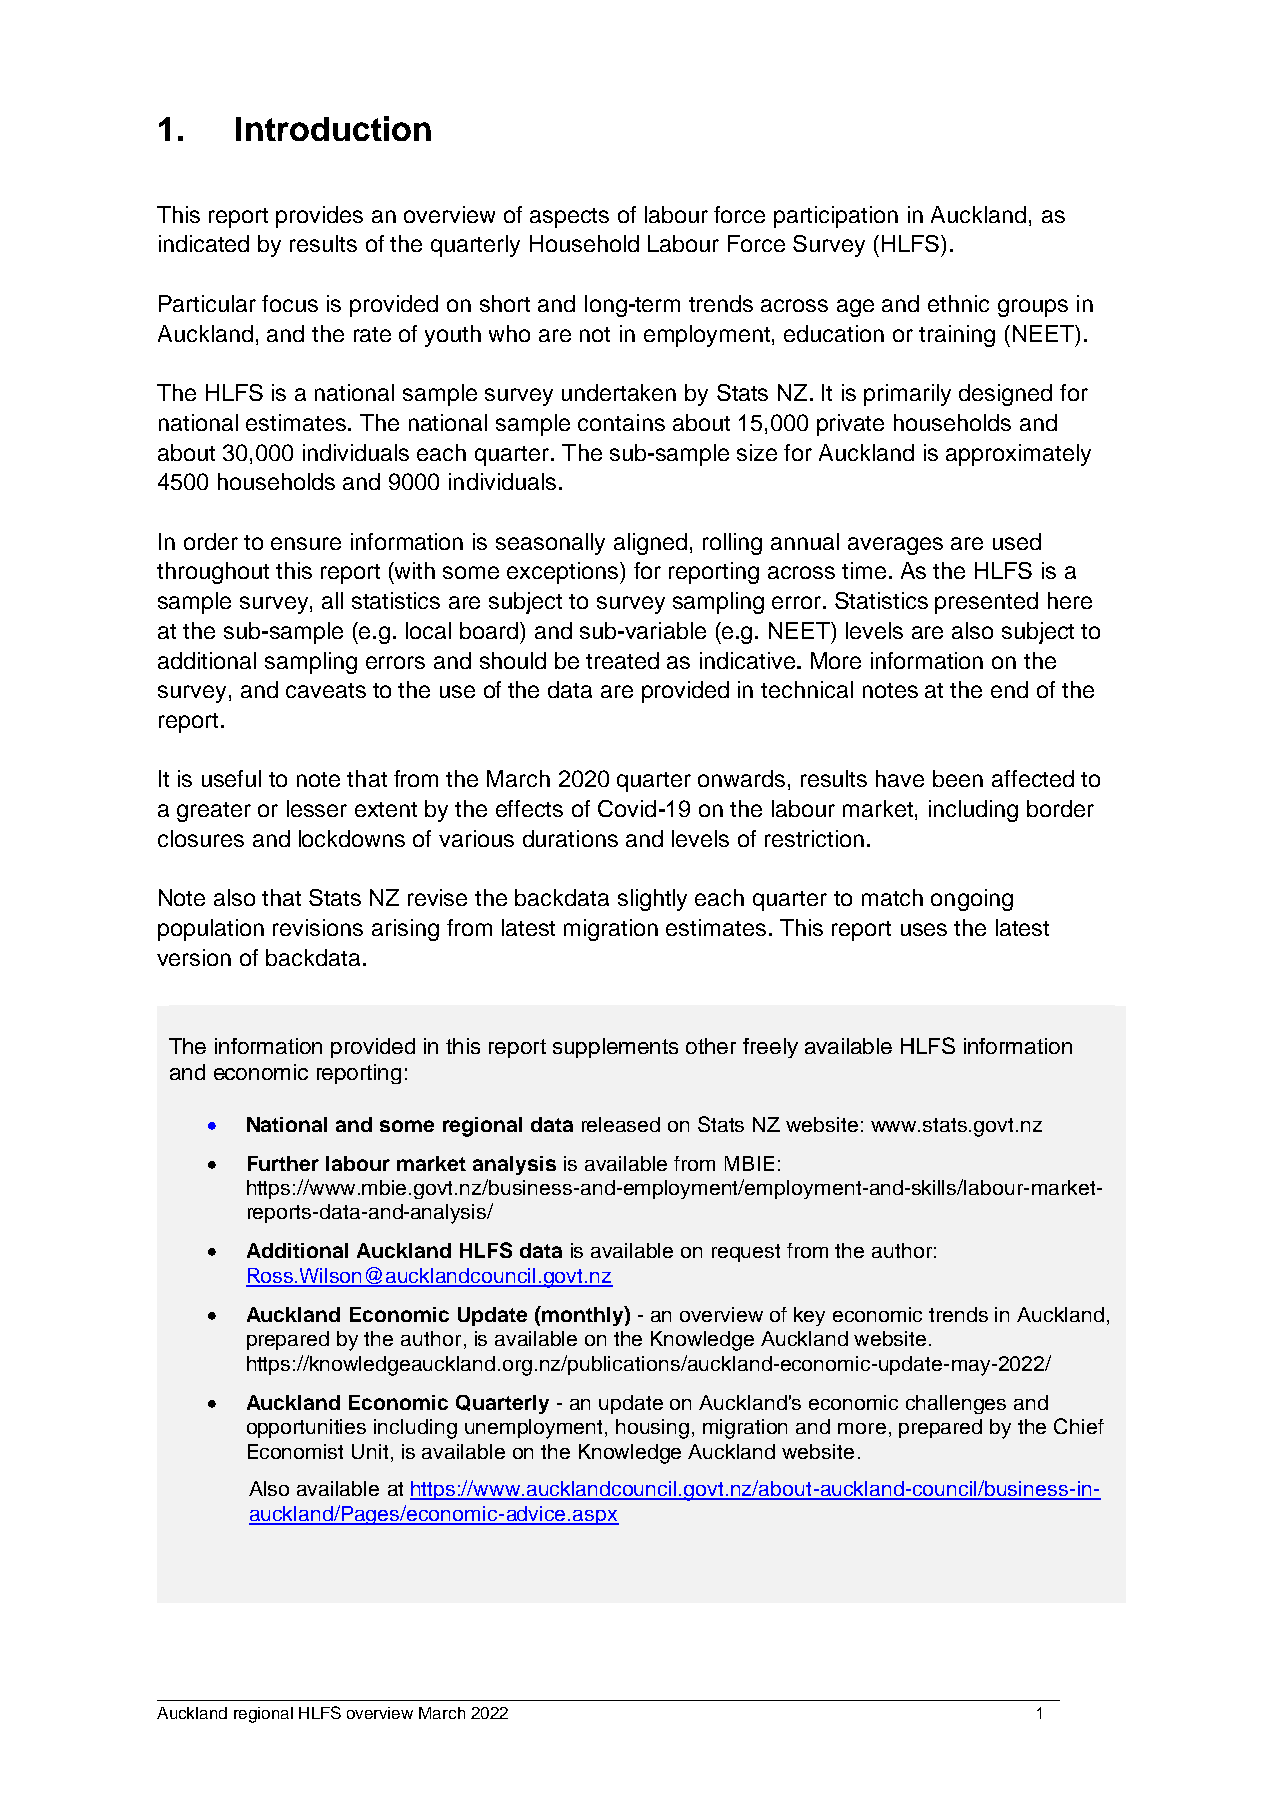 This screenshot has width=1271, height=1798. What do you see at coordinates (306, 543) in the screenshot?
I see `ensure` at bounding box center [306, 543].
